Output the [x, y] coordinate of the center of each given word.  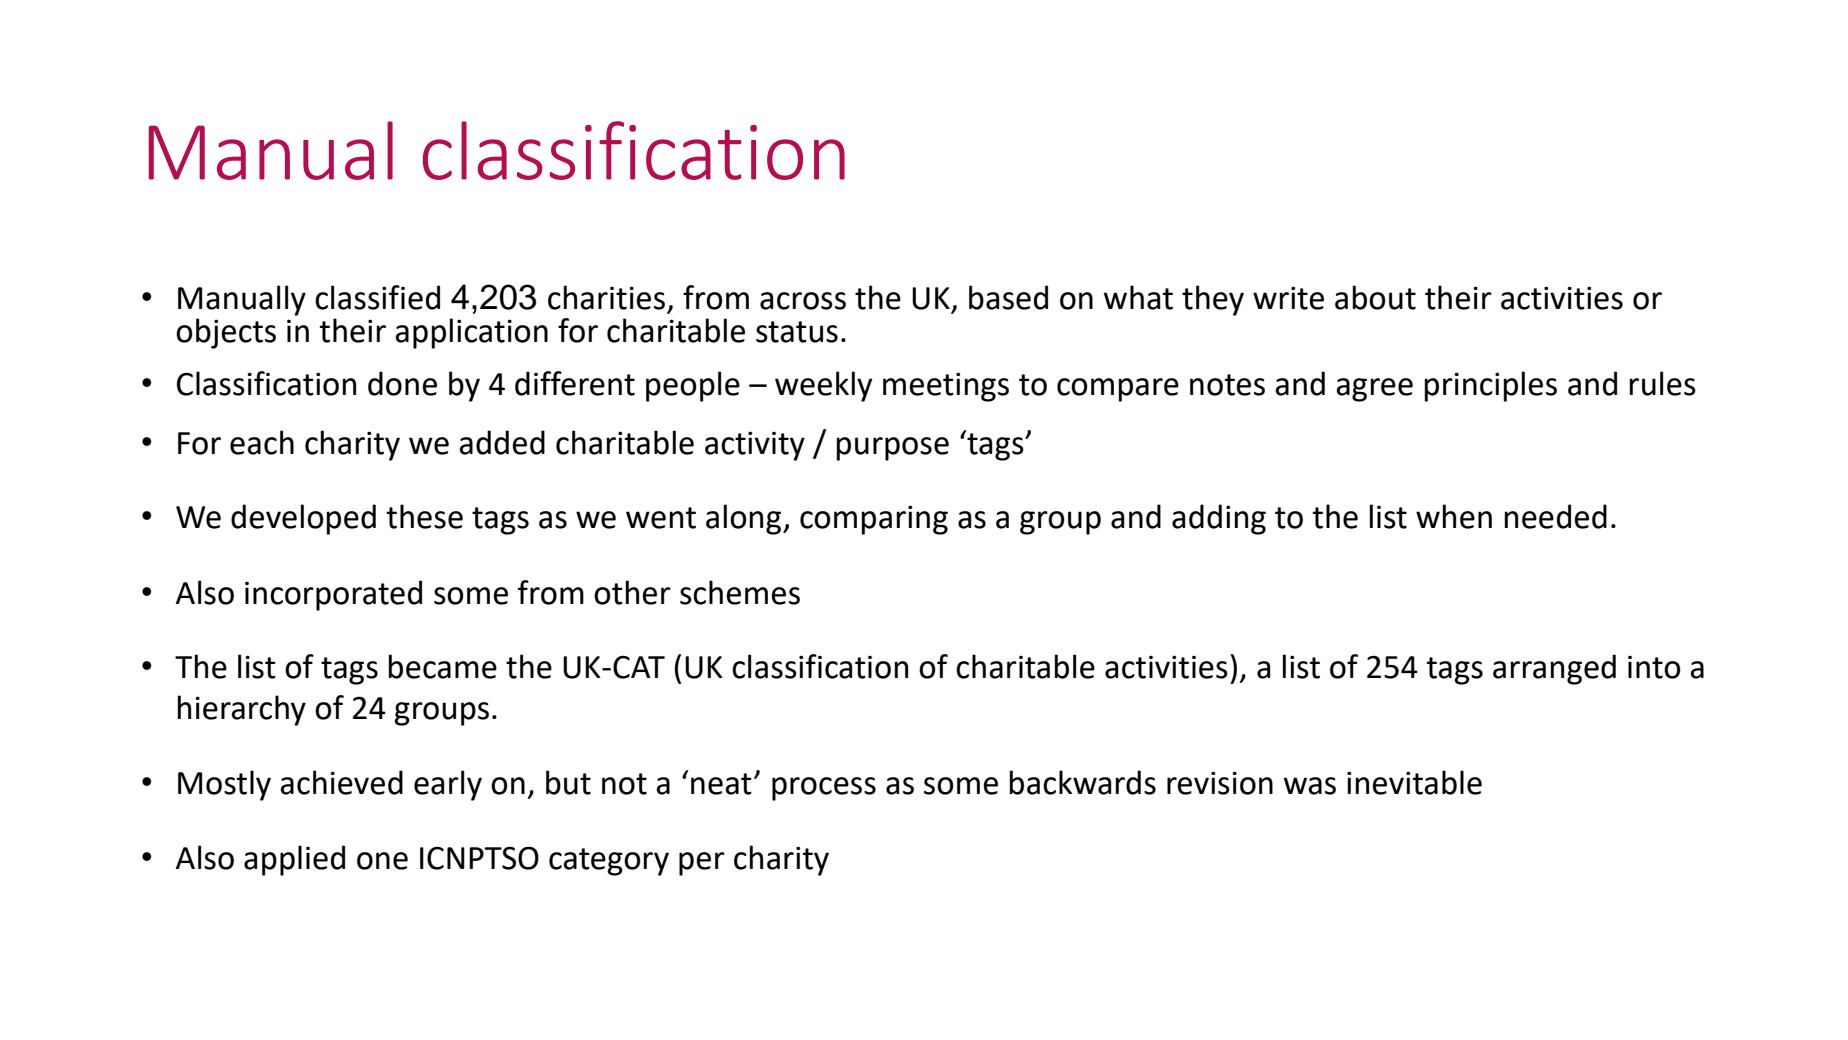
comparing [874, 520]
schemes [740, 592]
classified [377, 297]
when [1454, 516]
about [1375, 297]
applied [294, 860]
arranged [1554, 669]
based [1008, 297]
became [442, 666]
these [425, 516]
